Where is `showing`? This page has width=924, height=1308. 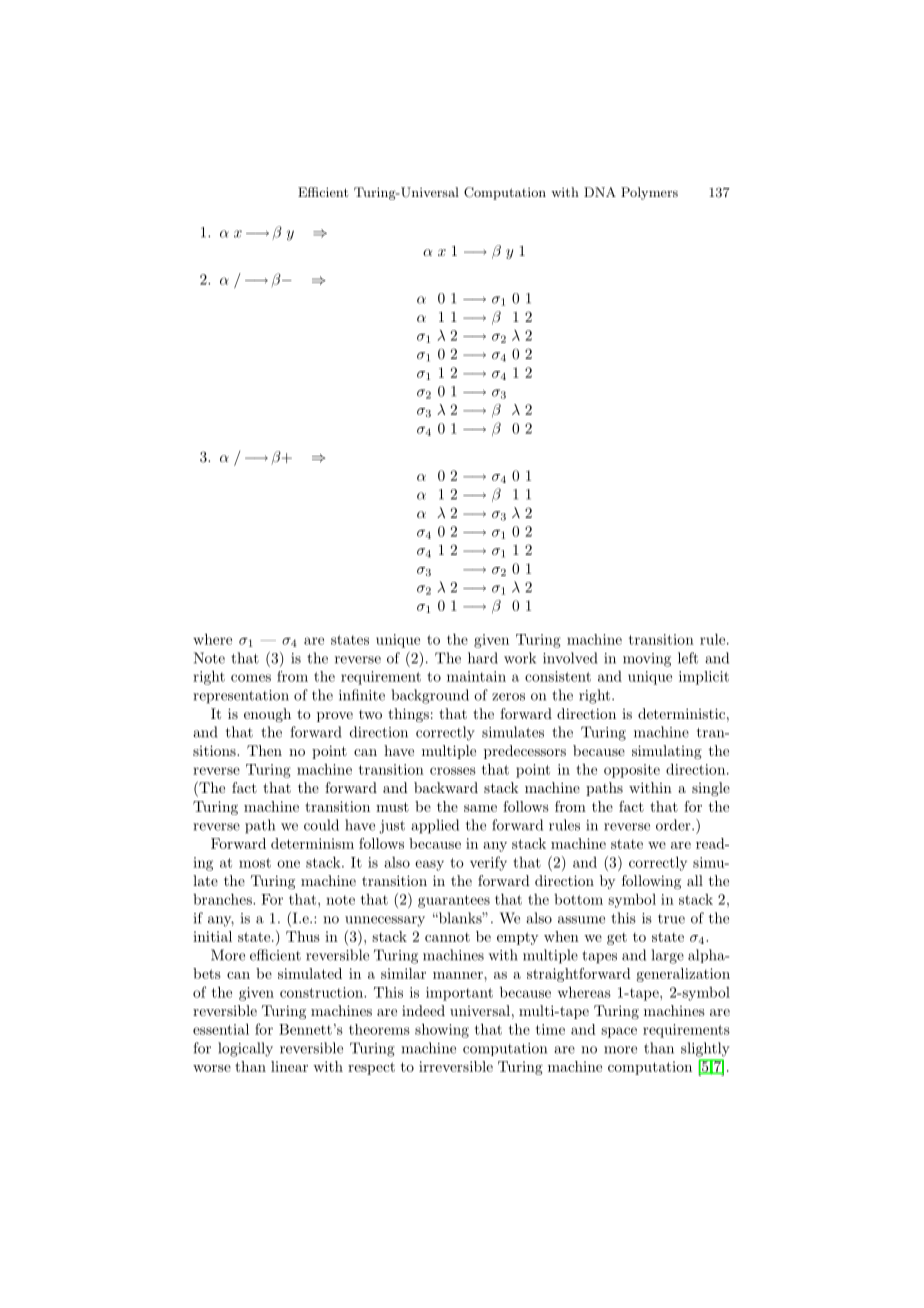
showing is located at coordinates (442, 1030).
